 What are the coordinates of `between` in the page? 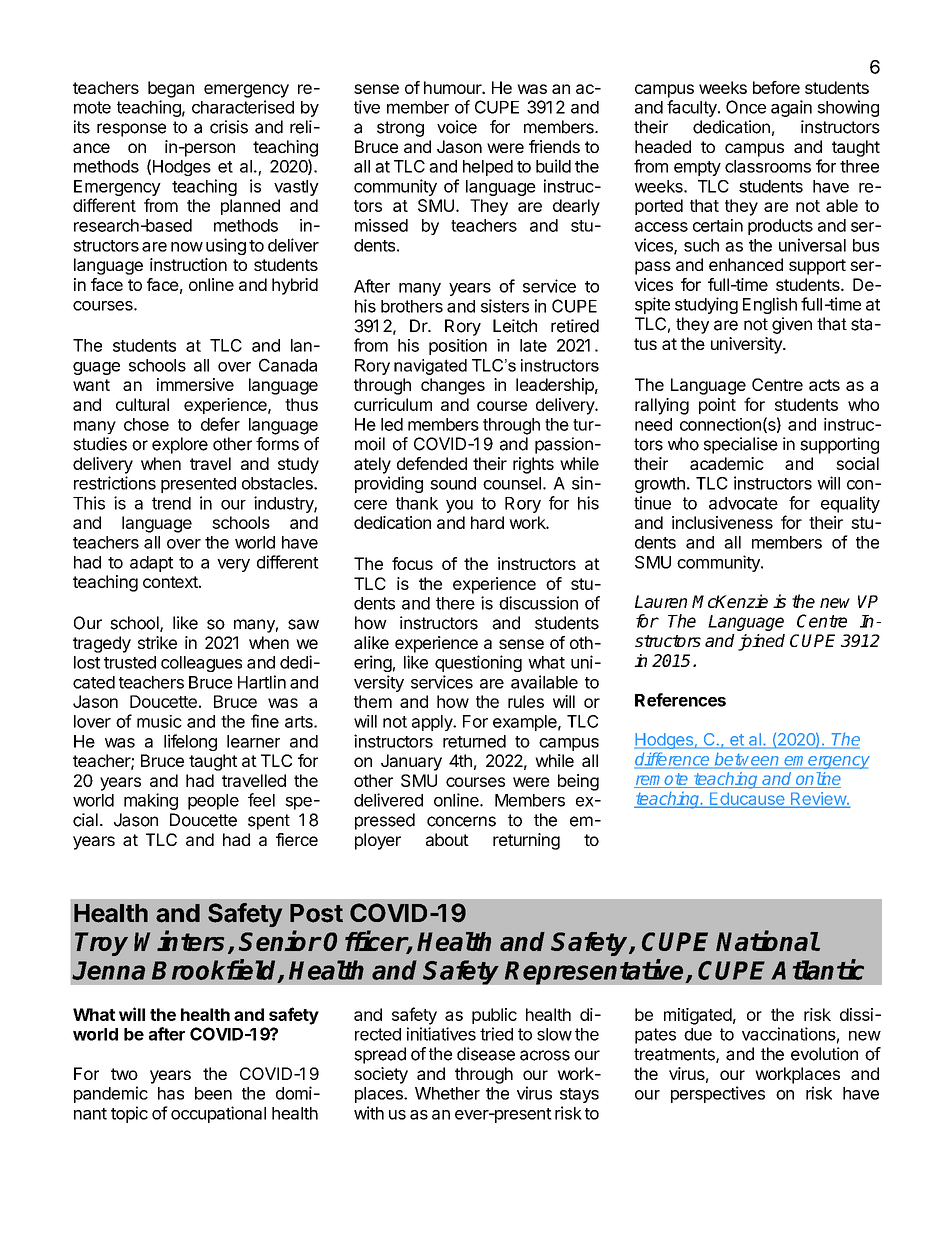 It's located at (747, 760).
